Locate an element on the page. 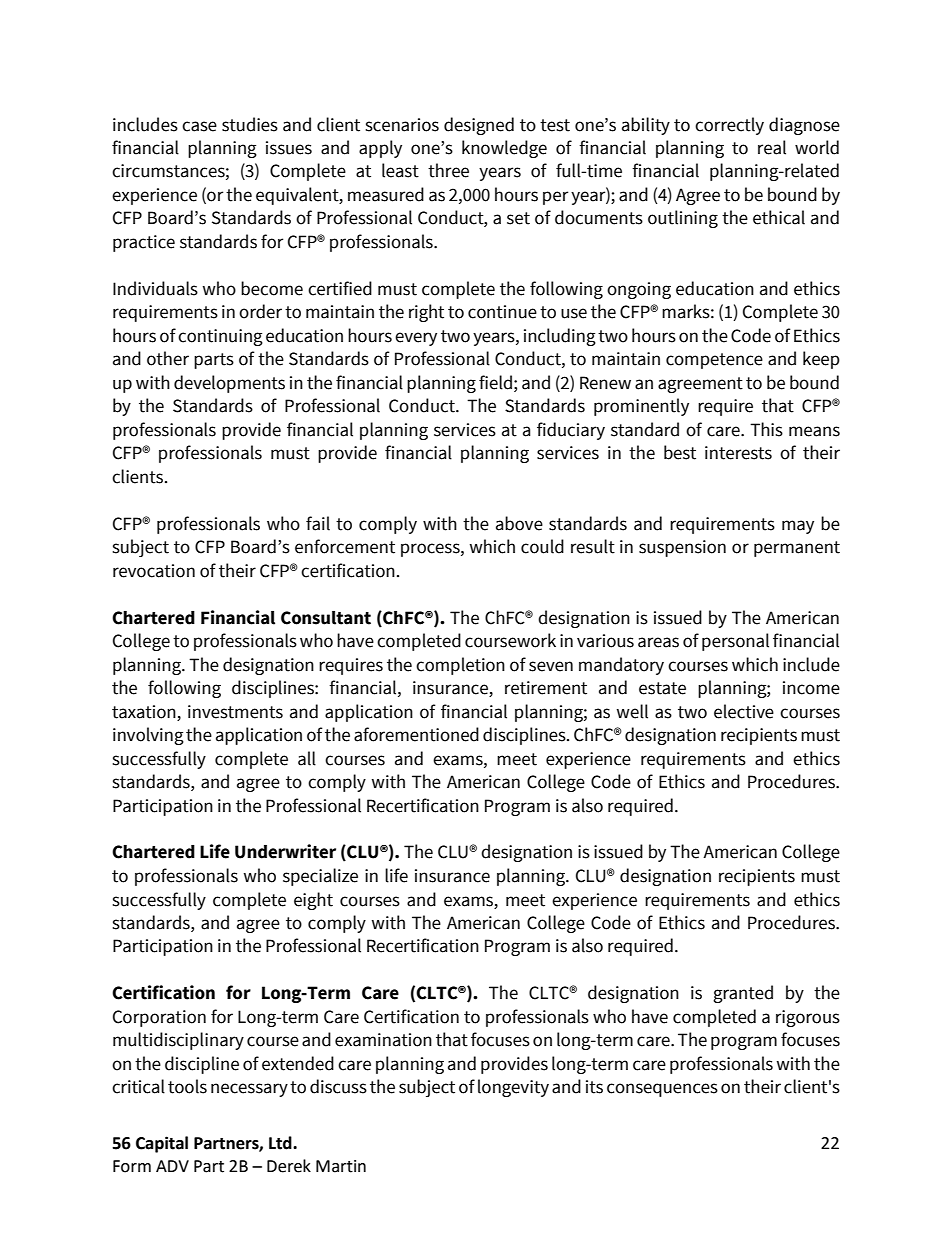 The width and height of the document is (952, 1233). above is located at coordinates (519, 523).
